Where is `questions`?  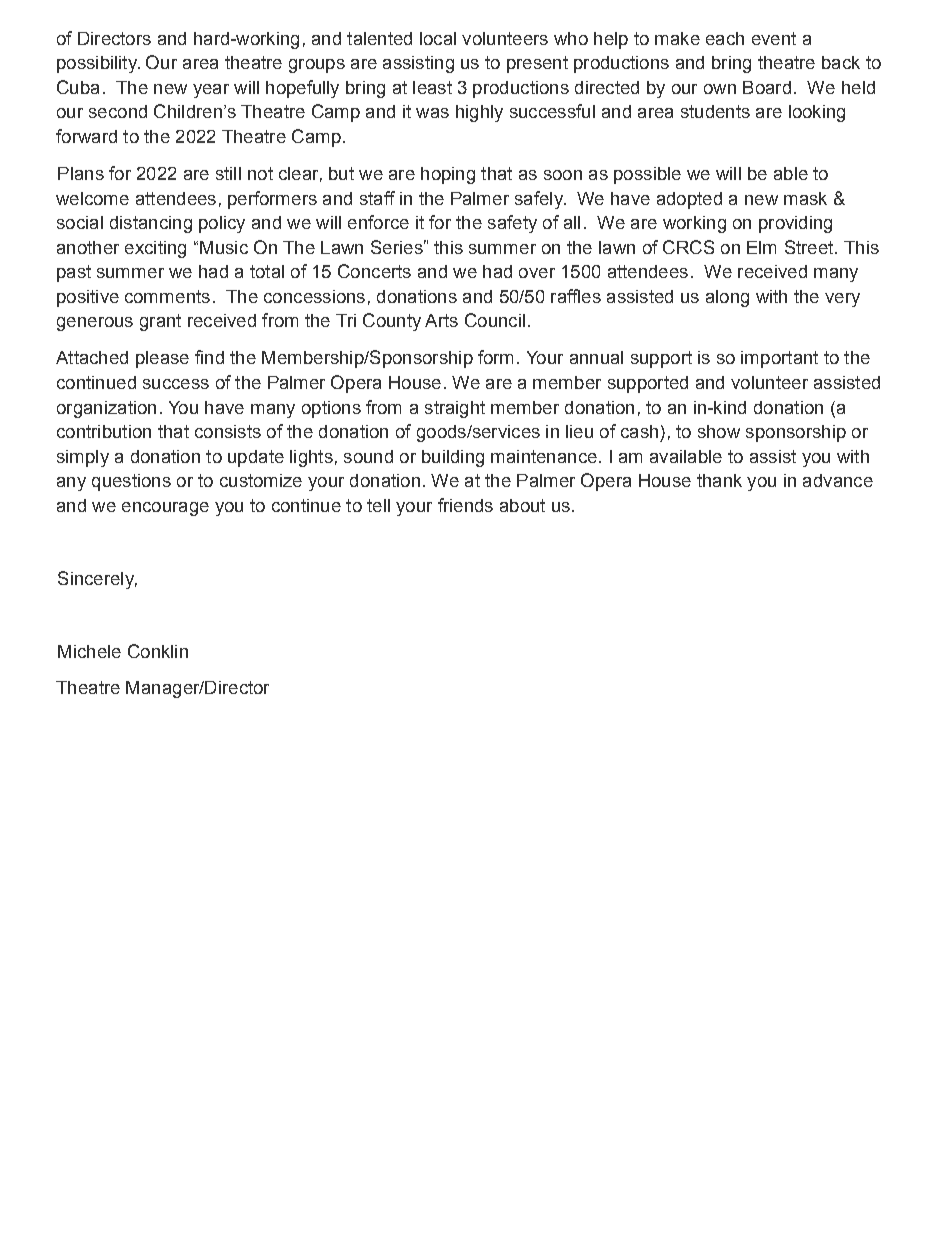 questions is located at coordinates (131, 482).
